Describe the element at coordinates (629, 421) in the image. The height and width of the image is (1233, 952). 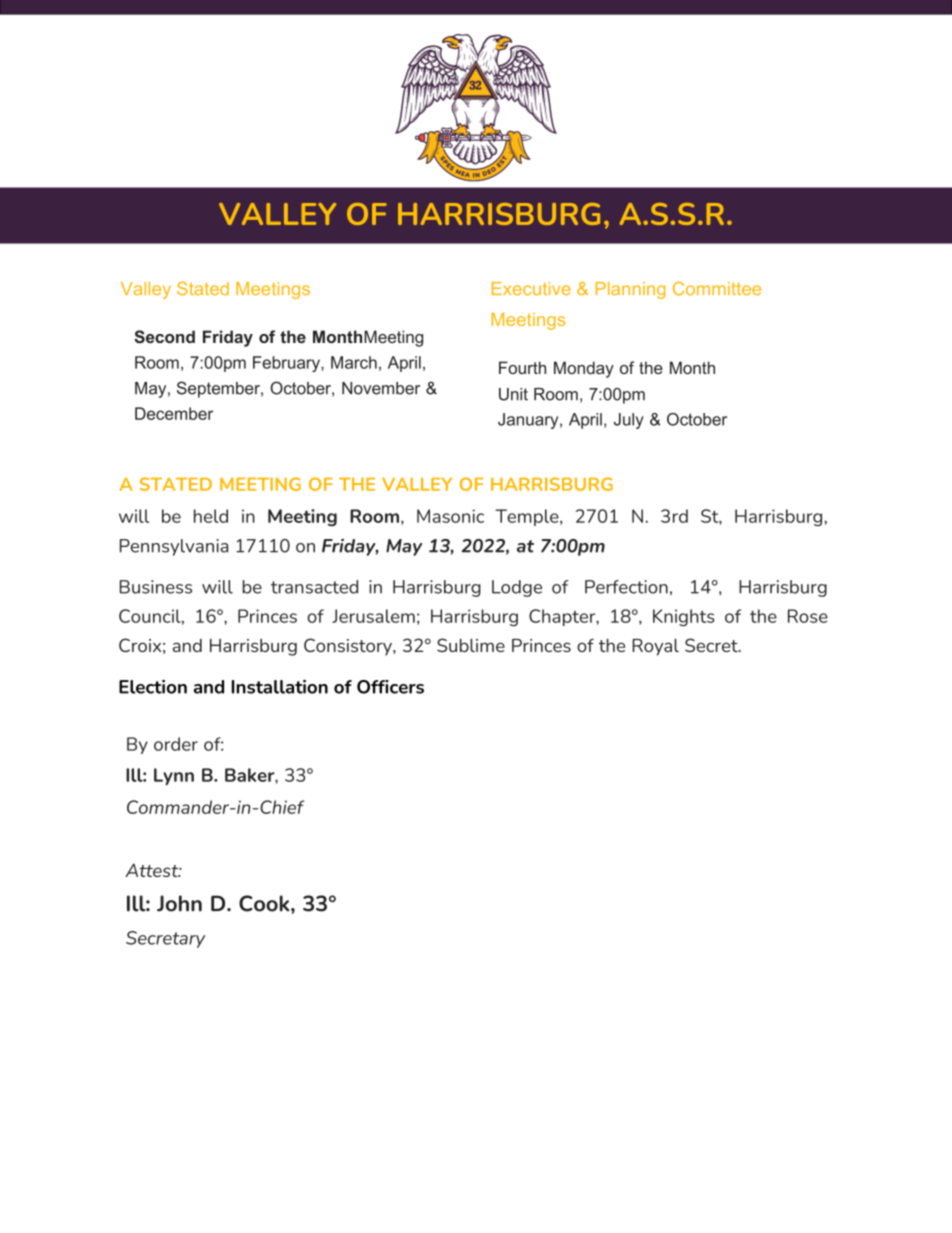
I see `July` at that location.
